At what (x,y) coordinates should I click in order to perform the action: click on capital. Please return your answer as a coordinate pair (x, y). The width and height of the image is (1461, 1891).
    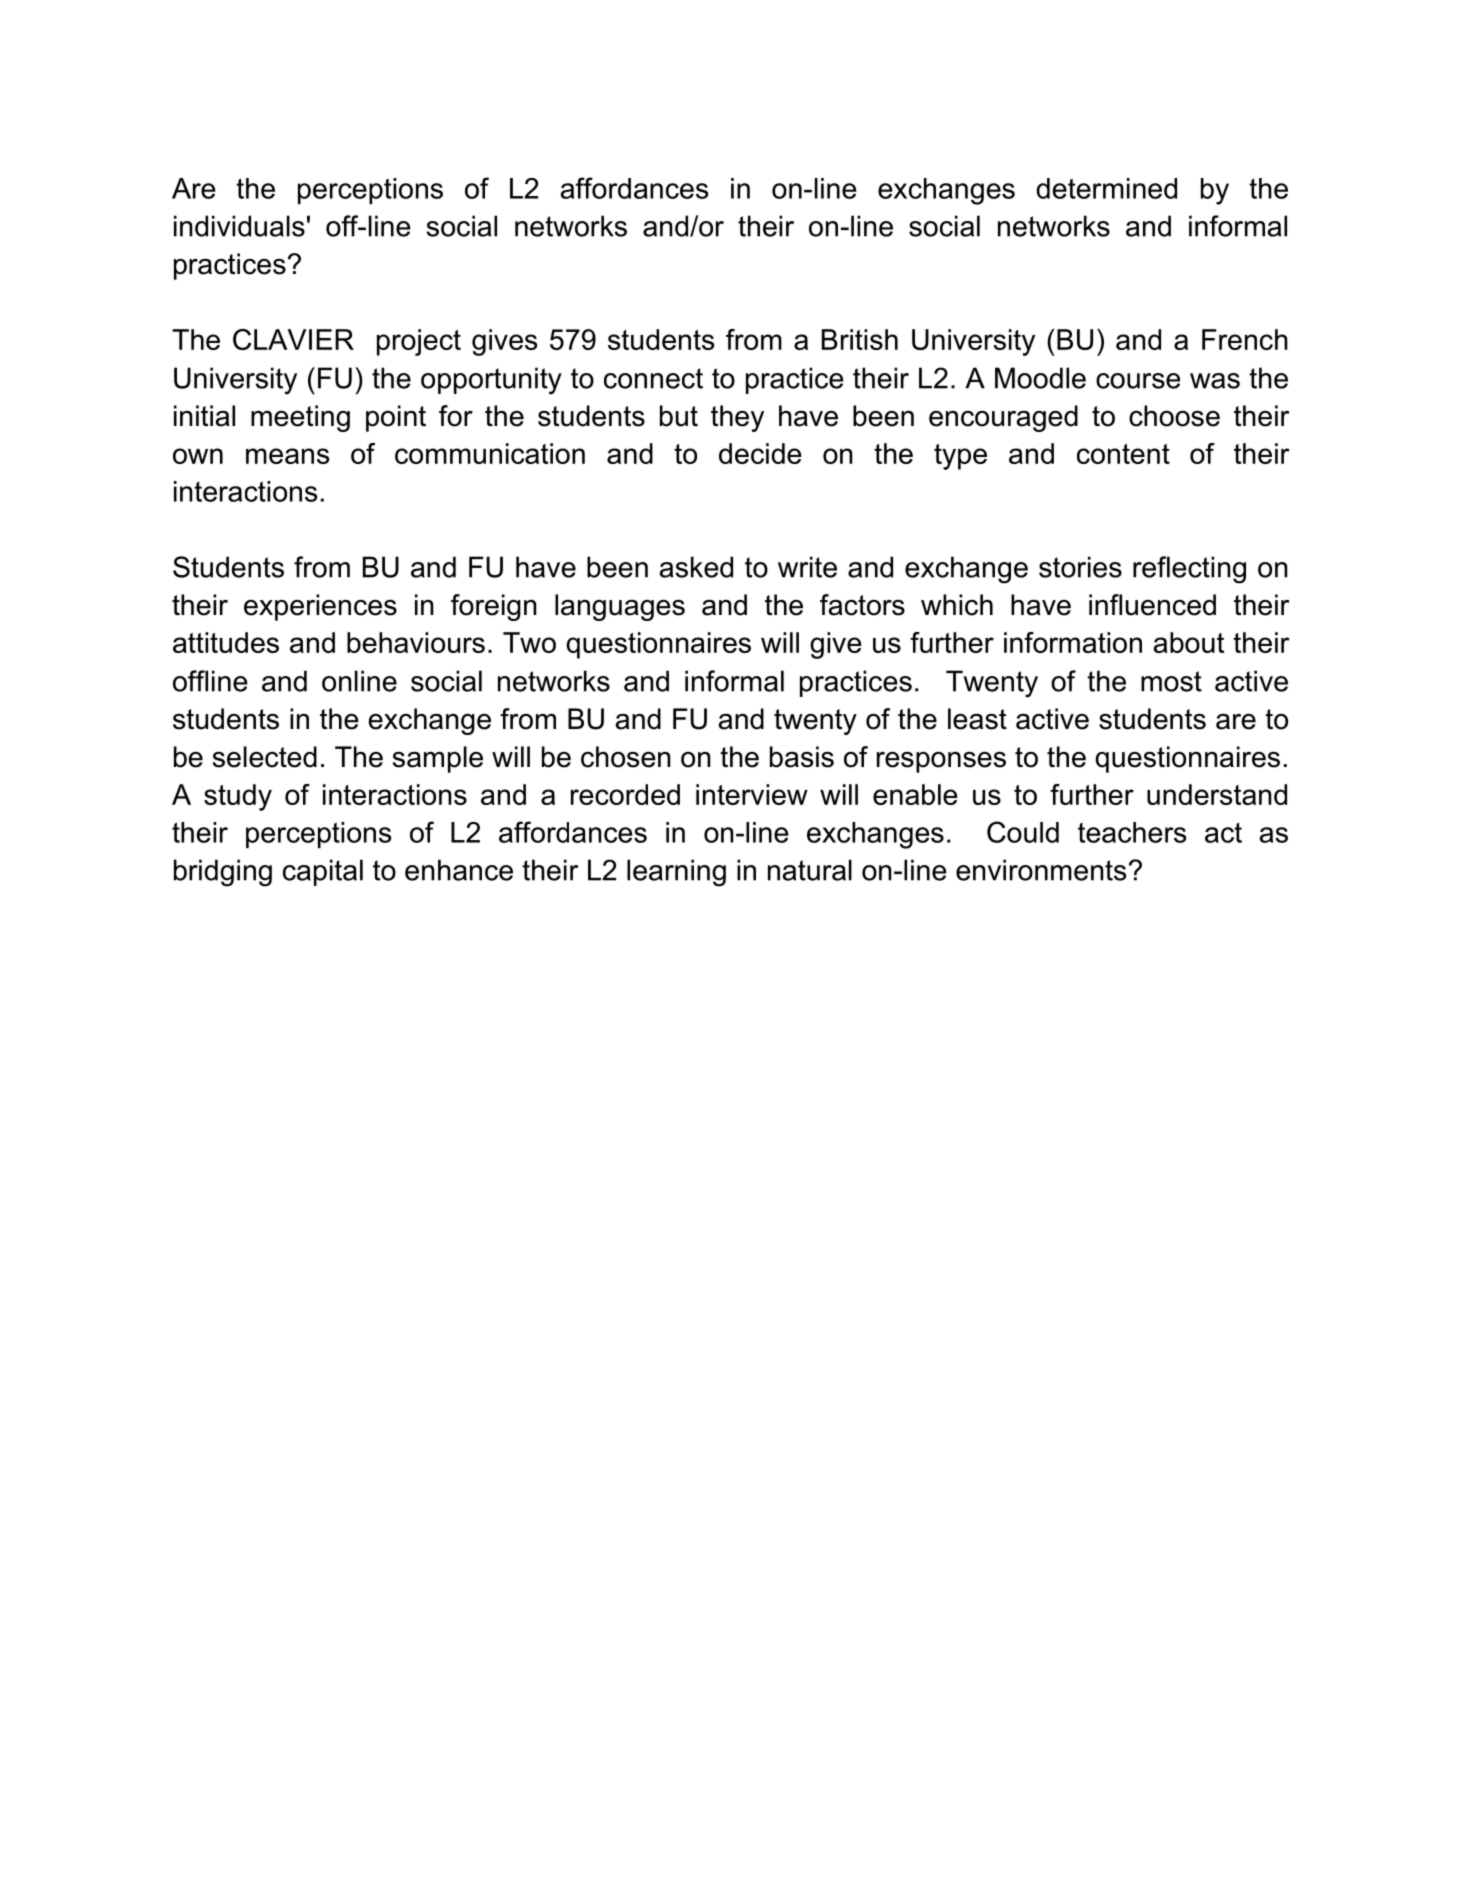
    Looking at the image, I should click on (323, 872).
